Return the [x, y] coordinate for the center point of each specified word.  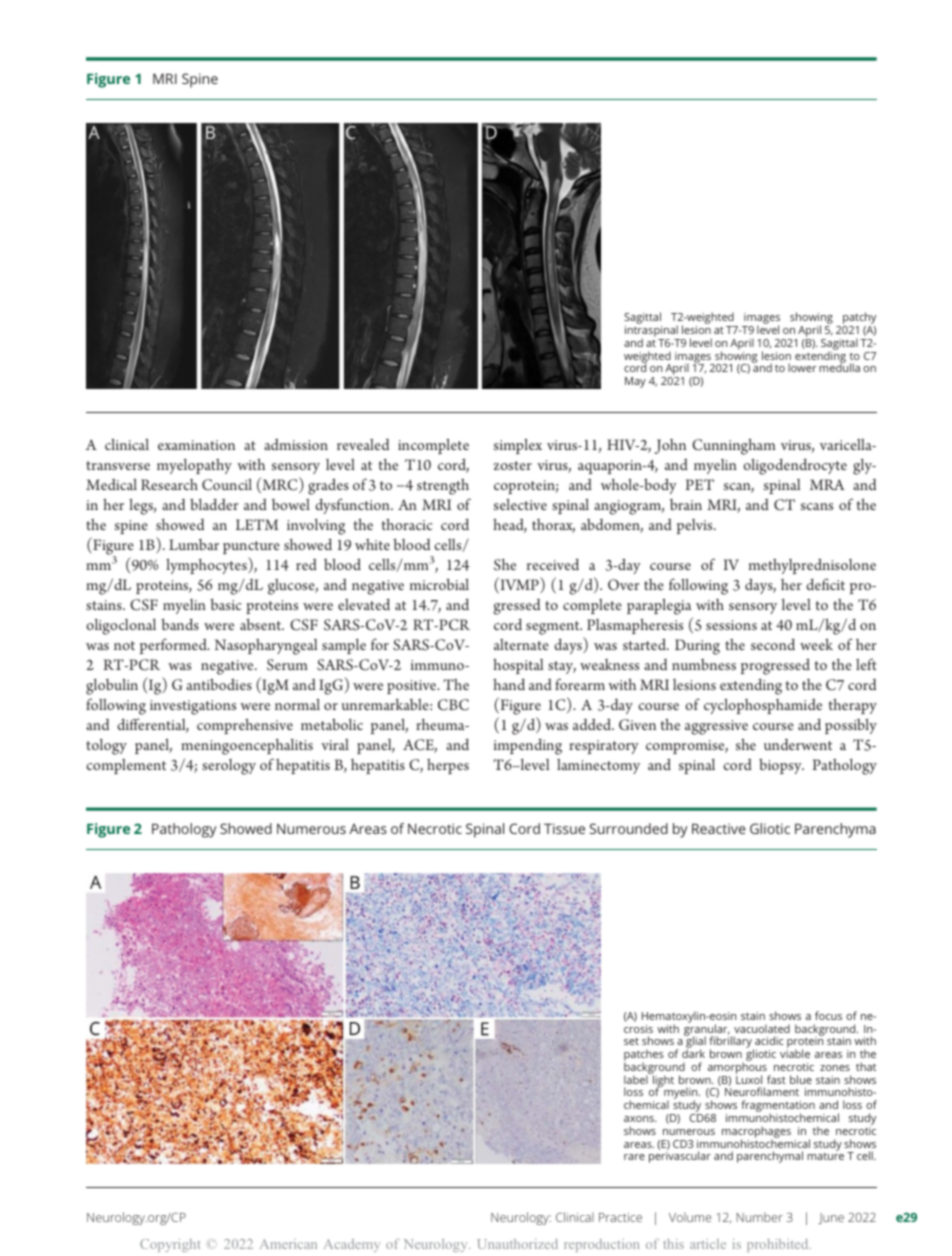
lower [802, 367]
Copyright [170, 1245]
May [635, 382]
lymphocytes [207, 565]
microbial [439, 584]
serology [229, 767]
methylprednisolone [812, 566]
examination [196, 445]
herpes [448, 766]
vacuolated [762, 1028]
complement [126, 766]
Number [760, 1217]
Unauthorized [517, 1244]
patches [644, 1056]
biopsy [781, 766]
